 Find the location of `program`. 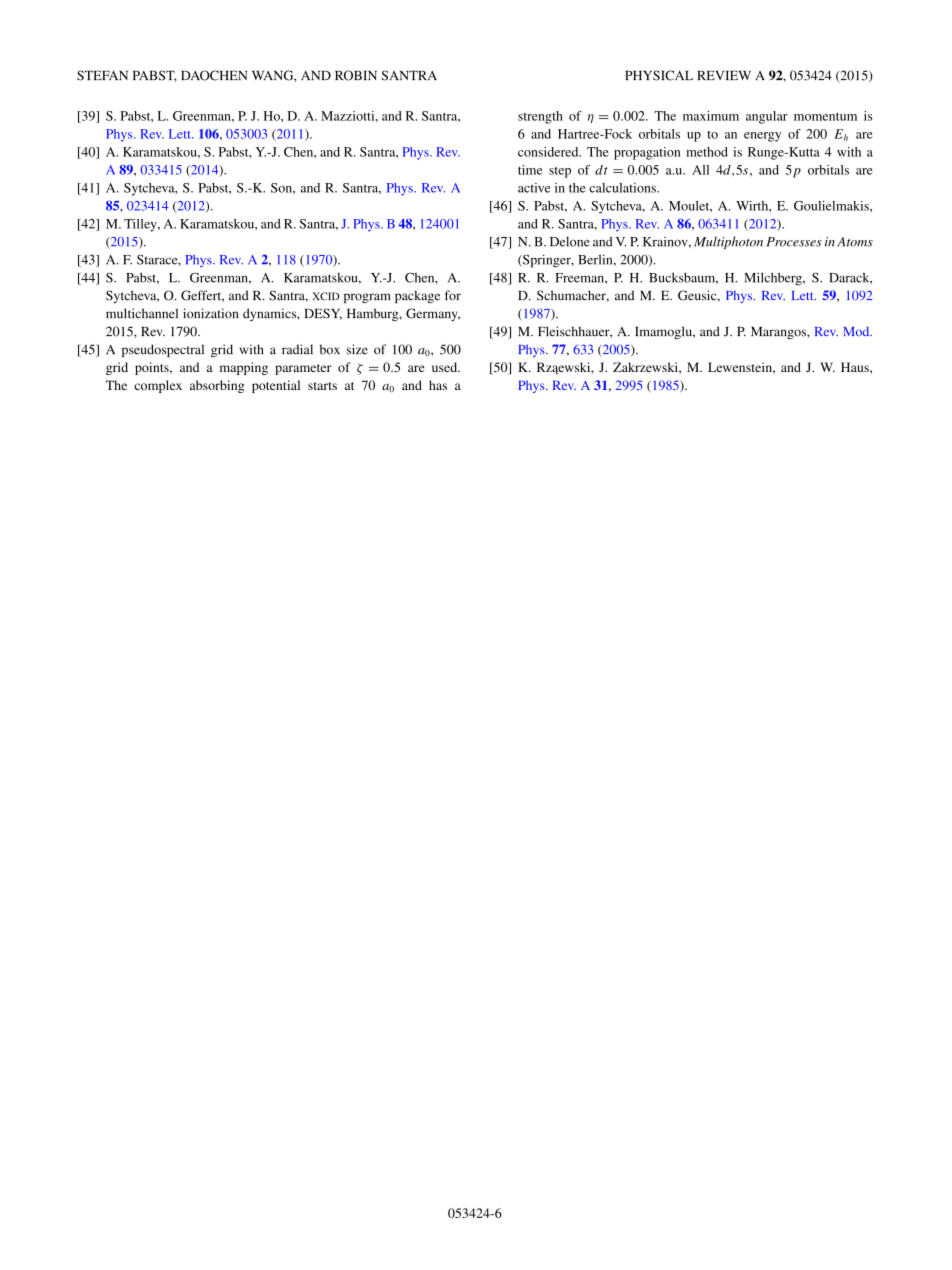

program is located at coordinates (367, 298).
